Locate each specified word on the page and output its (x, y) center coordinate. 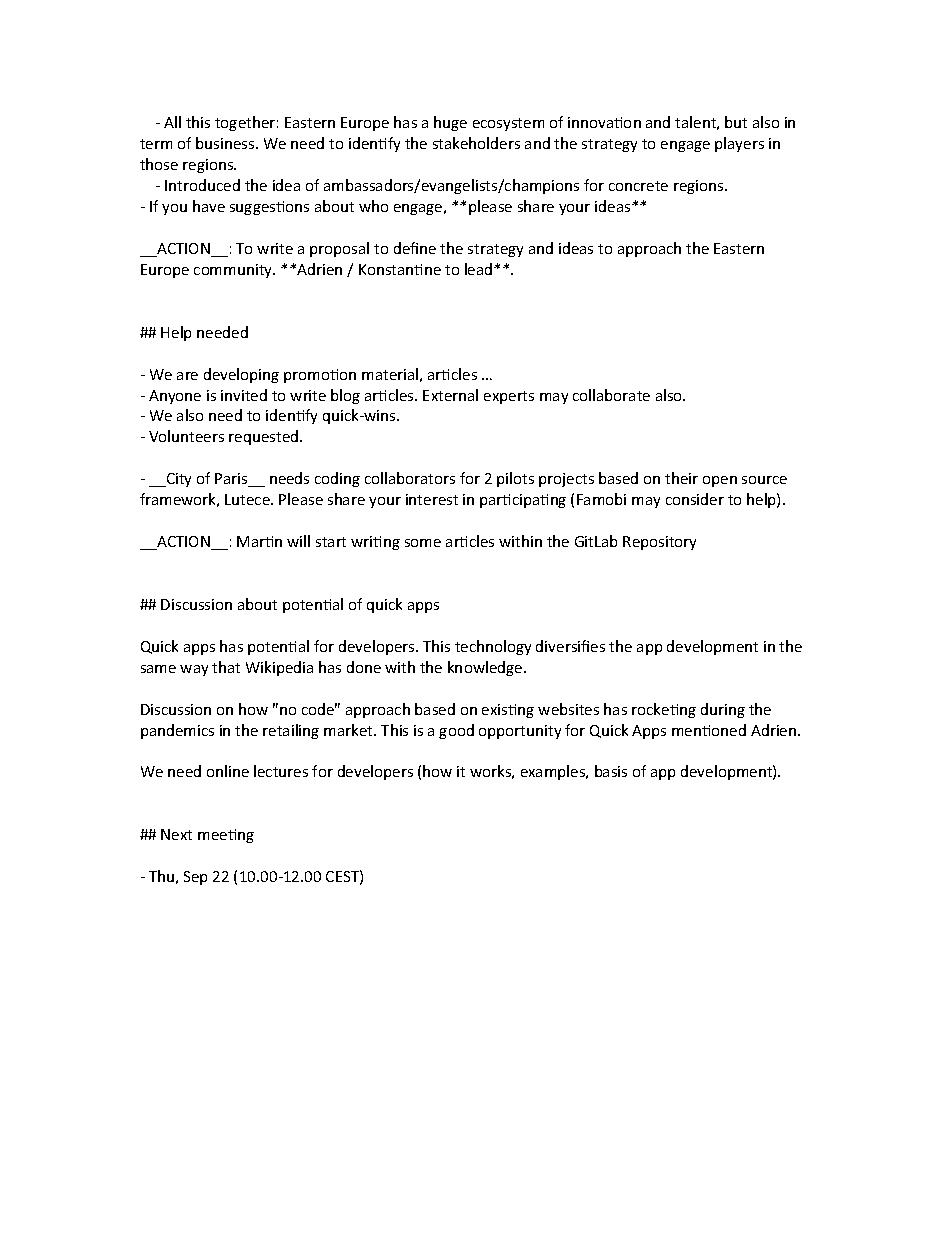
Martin (259, 541)
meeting (226, 836)
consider (695, 499)
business (226, 143)
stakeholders (476, 143)
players (739, 144)
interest (432, 499)
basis (611, 771)
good (456, 731)
